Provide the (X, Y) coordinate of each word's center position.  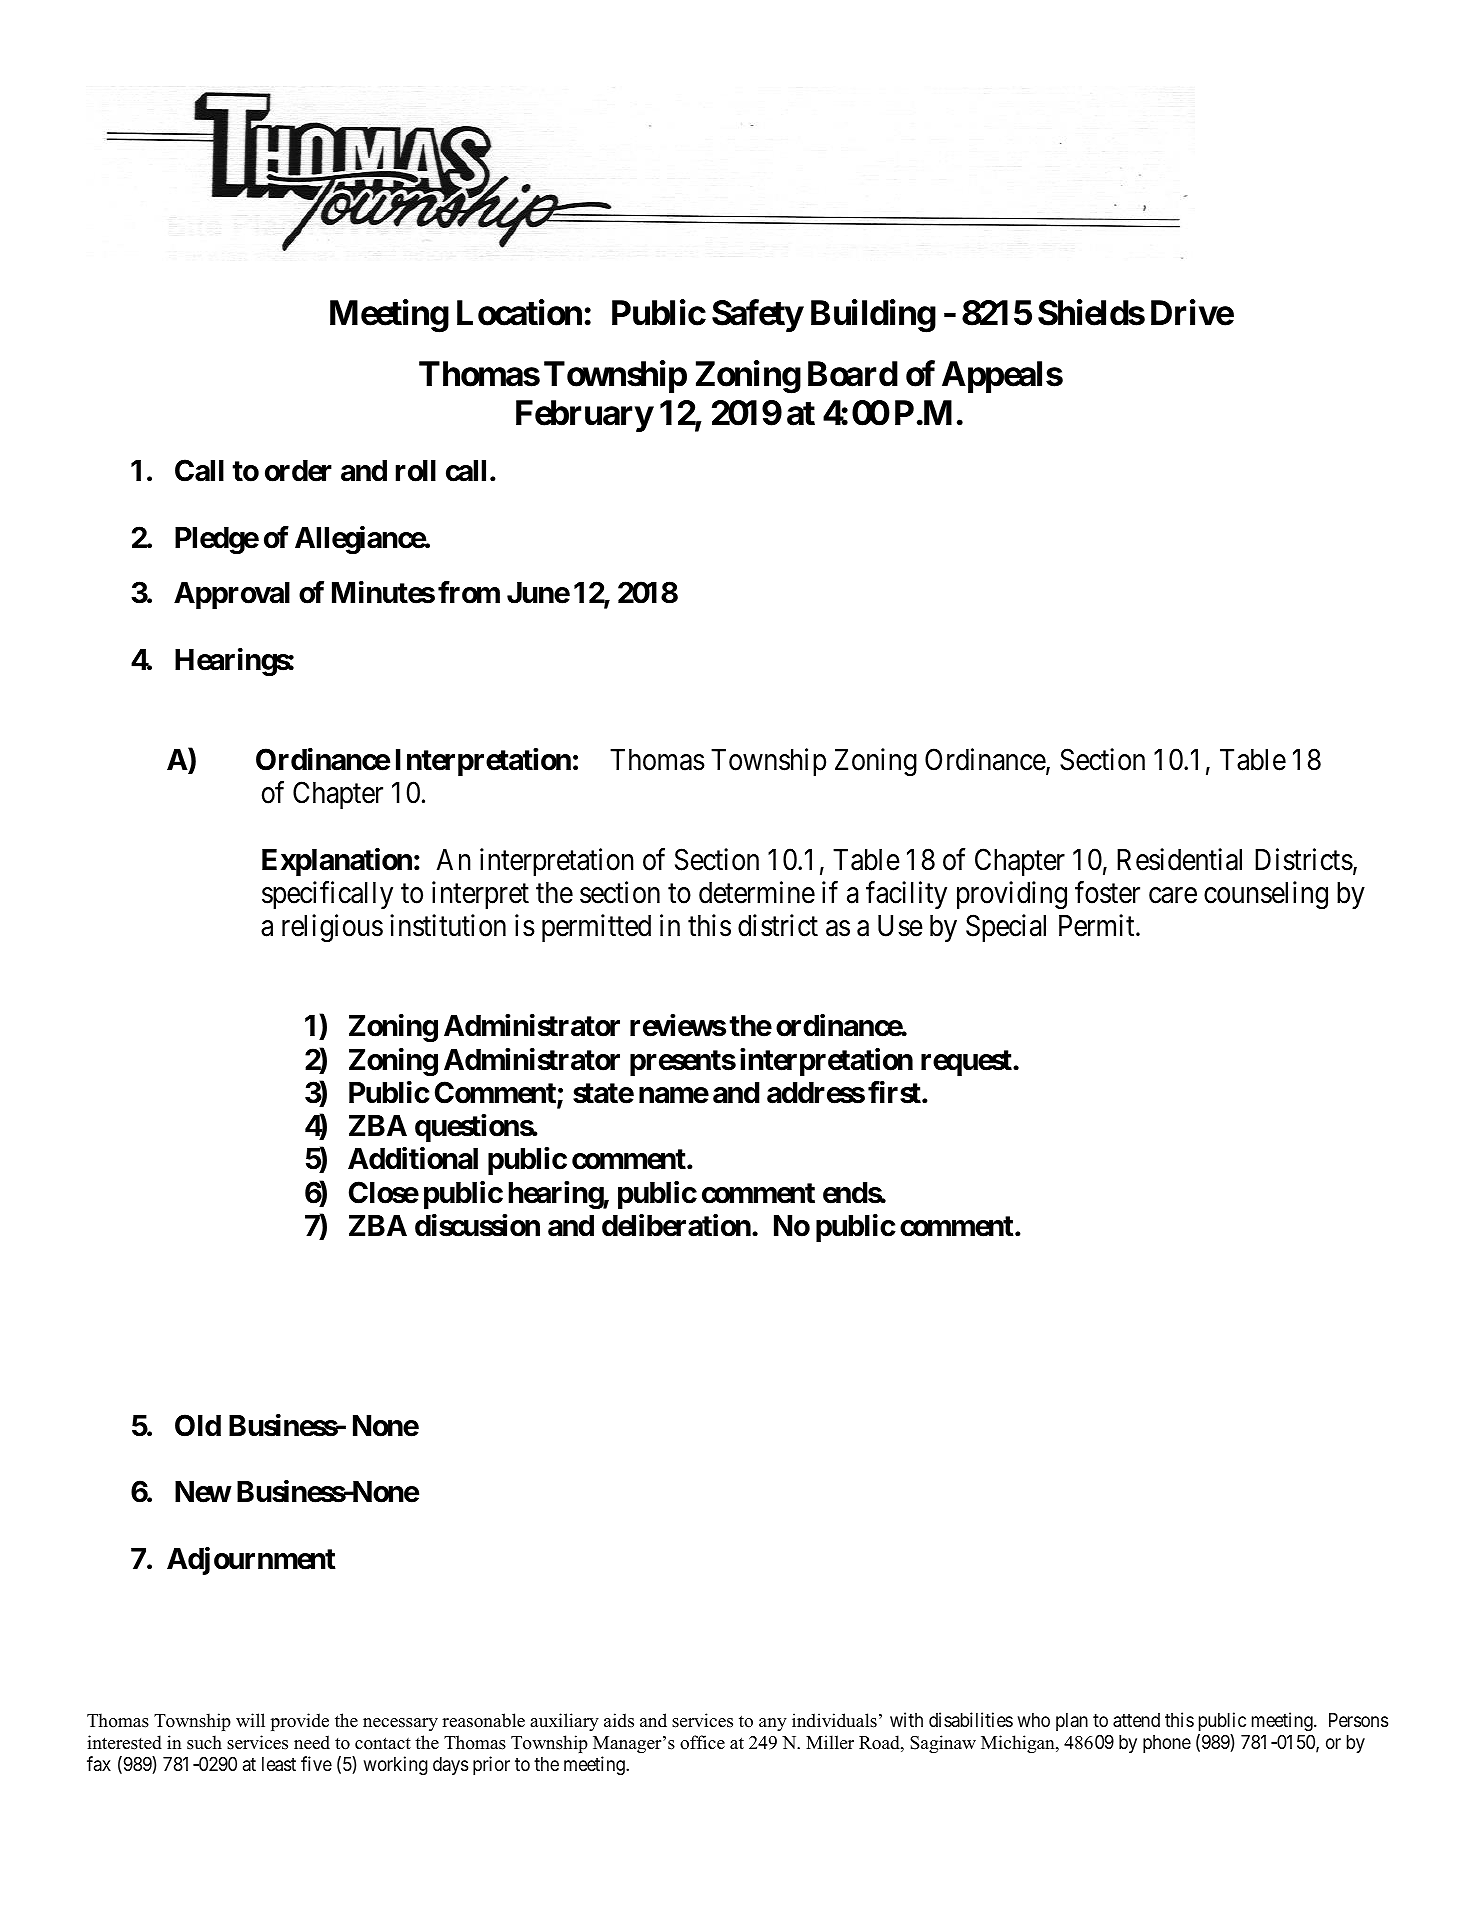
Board (853, 374)
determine (757, 892)
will (250, 1720)
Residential (1179, 859)
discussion (477, 1225)
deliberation (676, 1225)
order (298, 471)
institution (448, 926)
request (967, 1063)
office (702, 1742)
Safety (757, 316)
